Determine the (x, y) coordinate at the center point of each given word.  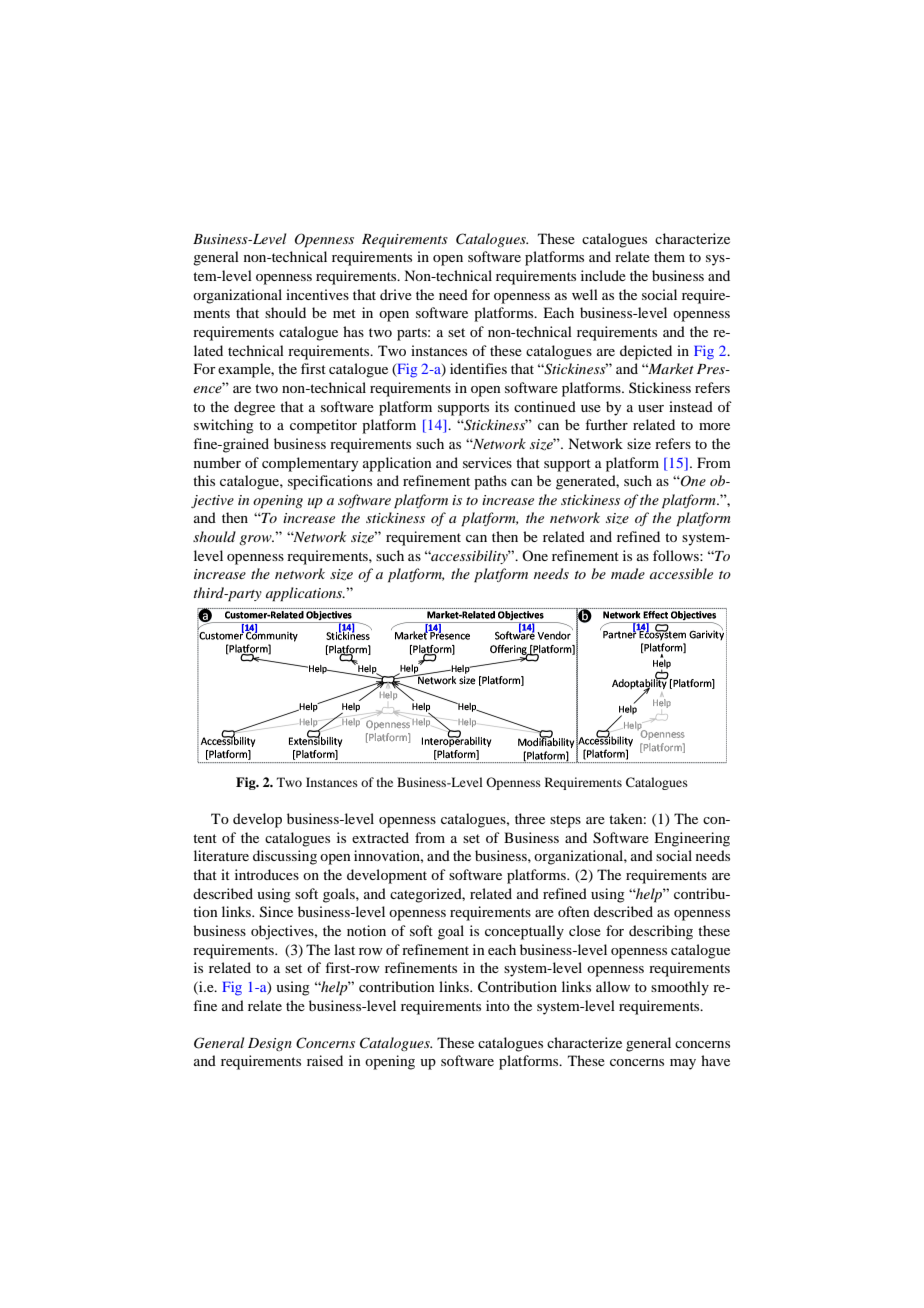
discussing (285, 857)
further (606, 424)
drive (396, 294)
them (669, 256)
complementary (310, 464)
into (498, 1005)
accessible (681, 573)
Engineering (692, 839)
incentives (317, 294)
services (487, 462)
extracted (380, 837)
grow (256, 540)
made (628, 573)
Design (270, 1044)
